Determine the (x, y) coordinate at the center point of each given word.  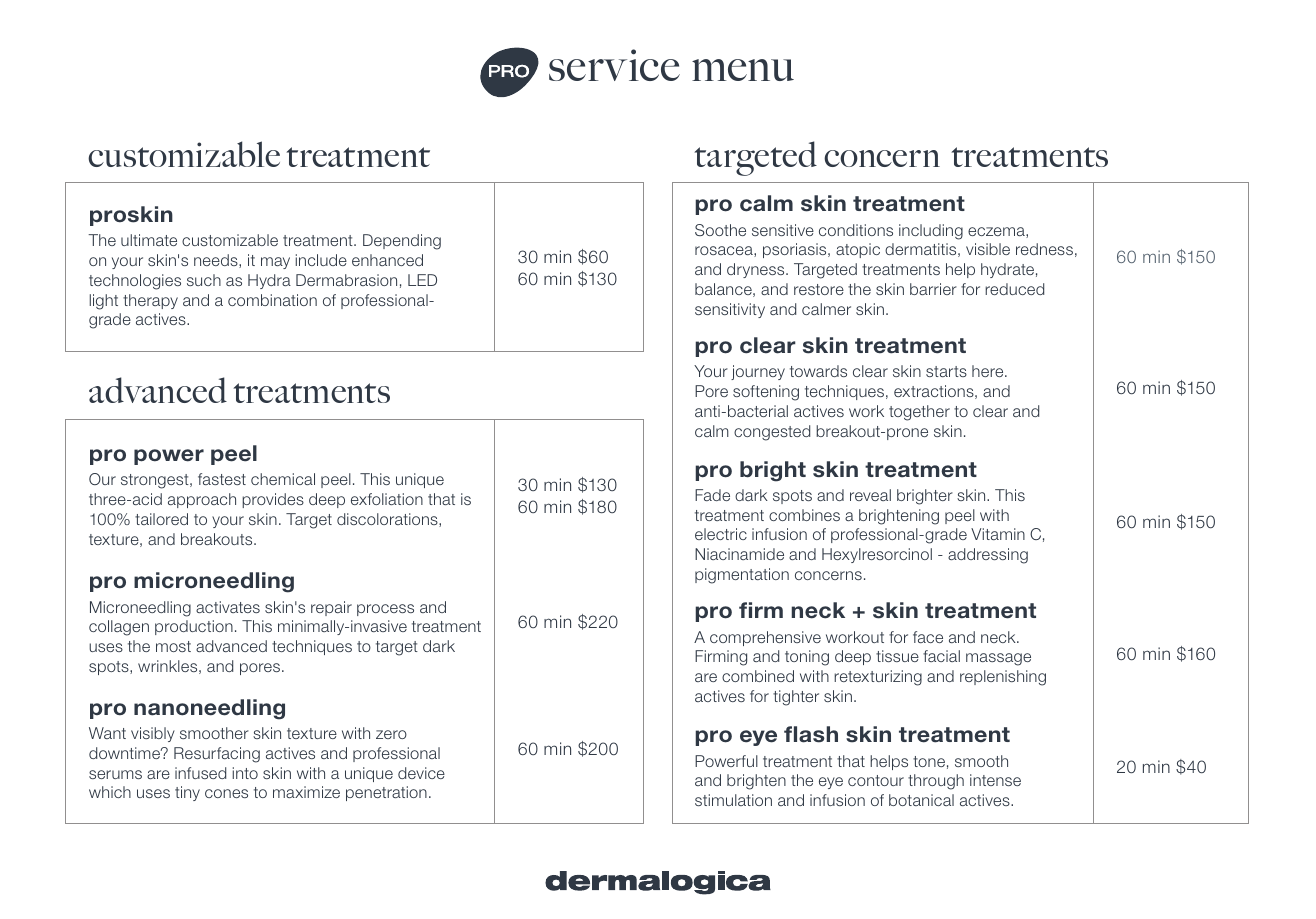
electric (721, 534)
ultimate (149, 240)
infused (200, 773)
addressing (988, 556)
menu (743, 70)
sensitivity (730, 310)
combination (272, 300)
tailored (161, 519)
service (614, 65)
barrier (933, 289)
